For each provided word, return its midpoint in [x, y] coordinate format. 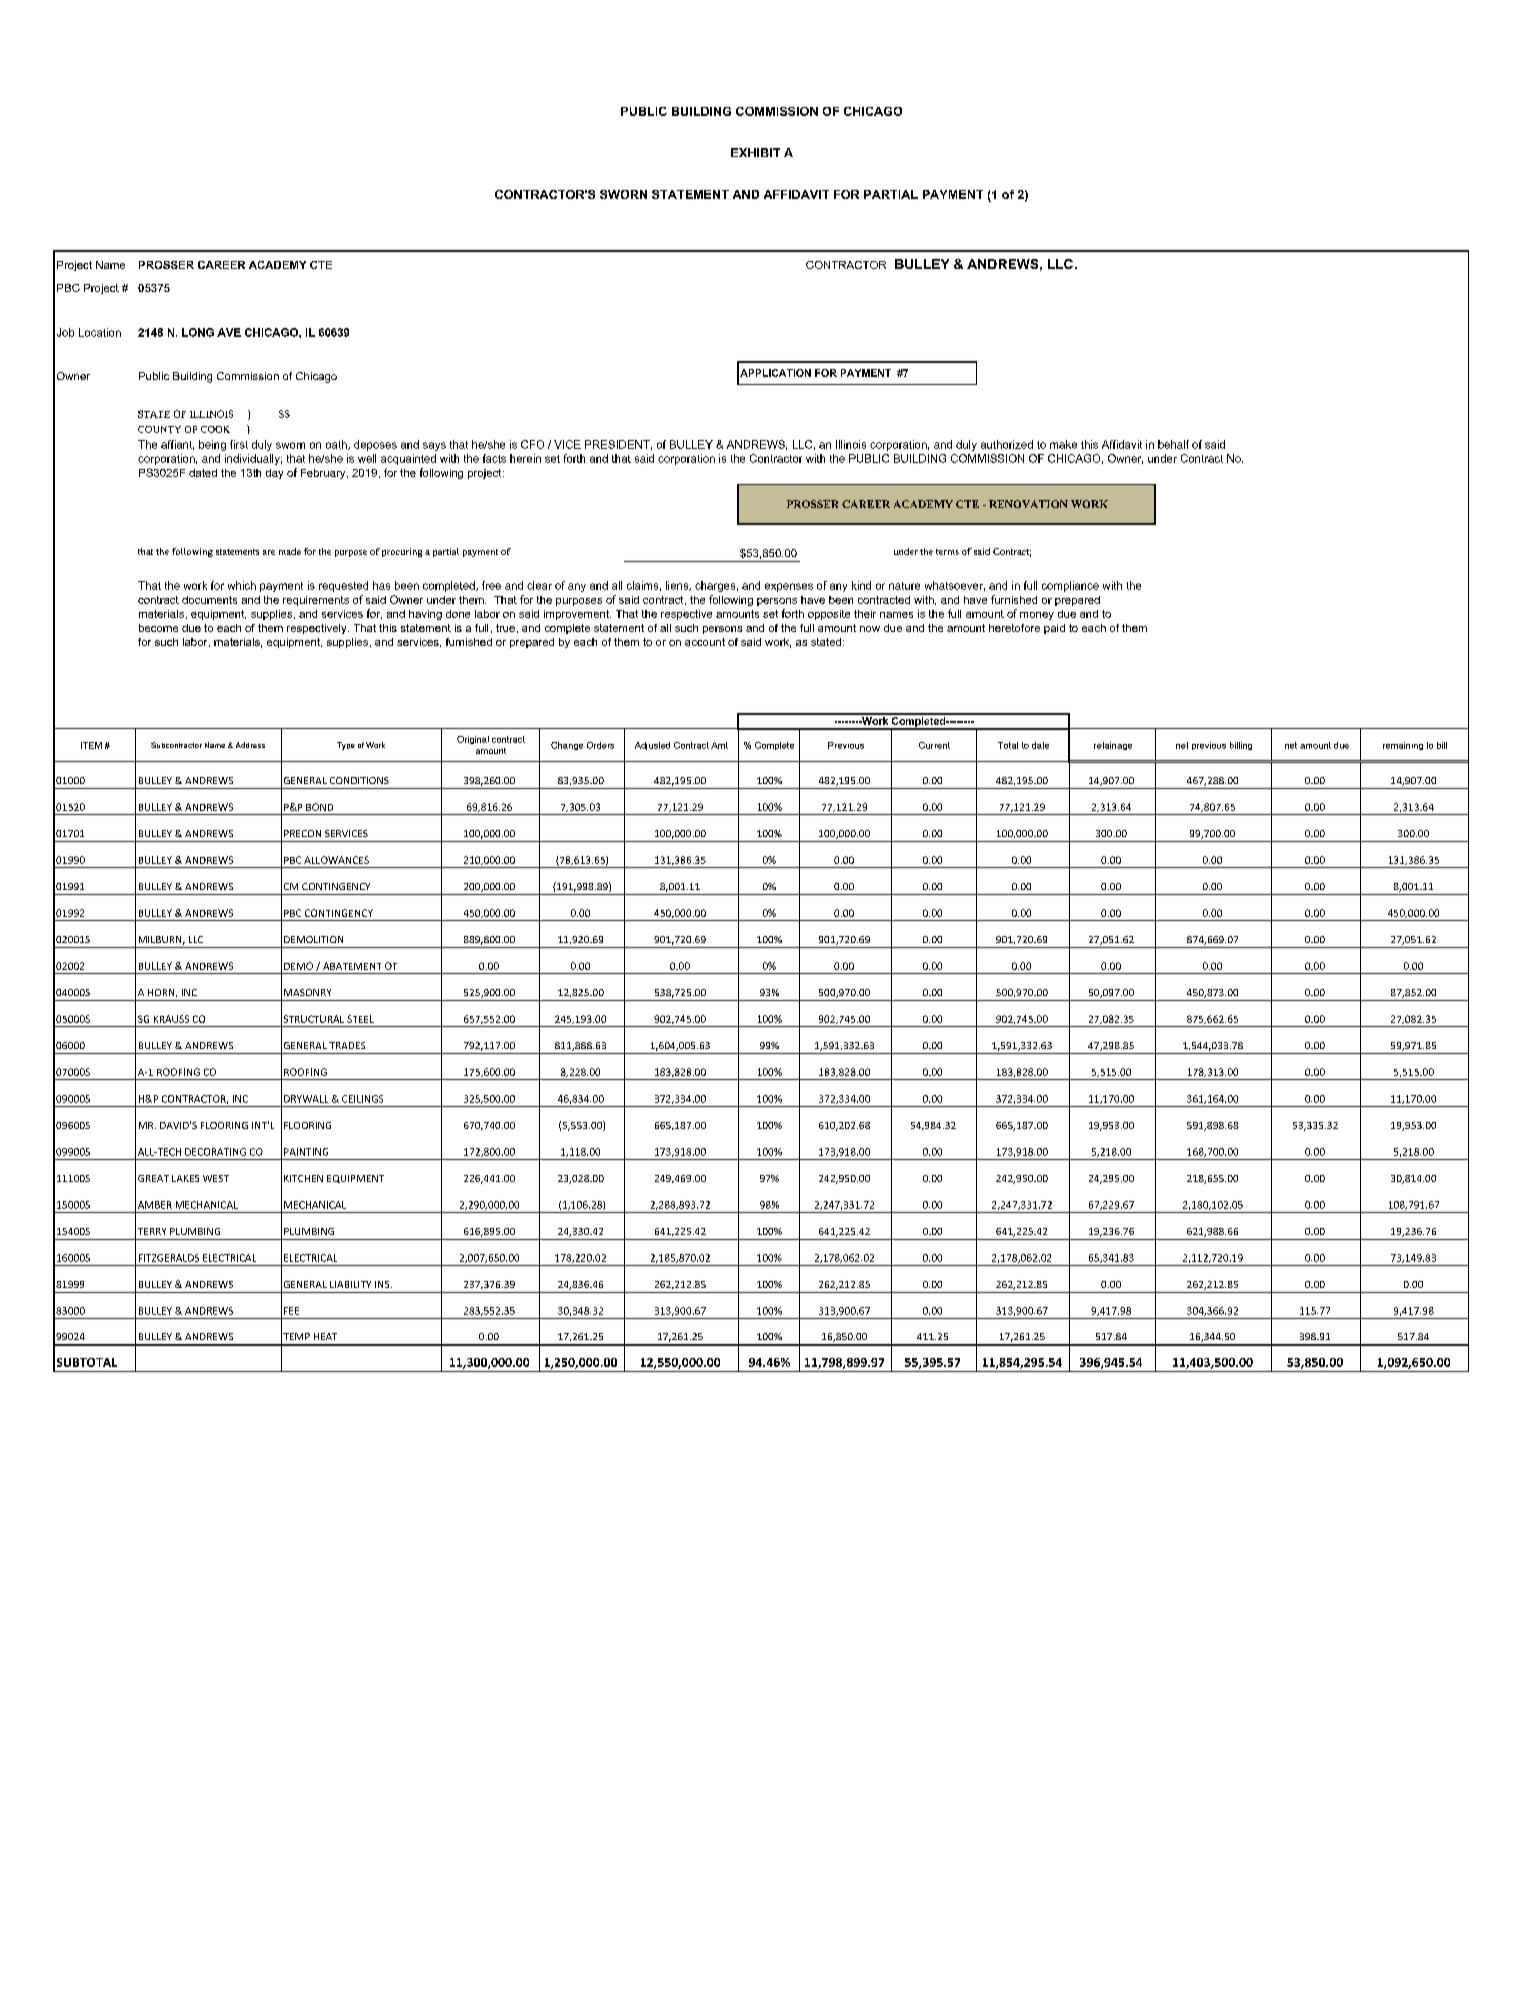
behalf [1173, 444]
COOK [215, 429]
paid [1054, 629]
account [705, 642]
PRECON [302, 833]
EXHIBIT [755, 152]
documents [209, 600]
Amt [719, 745]
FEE [291, 1311]
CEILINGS [362, 1099]
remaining [1403, 746]
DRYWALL [306, 1099]
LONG [198, 332]
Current [934, 745]
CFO [532, 444]
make [1063, 444]
